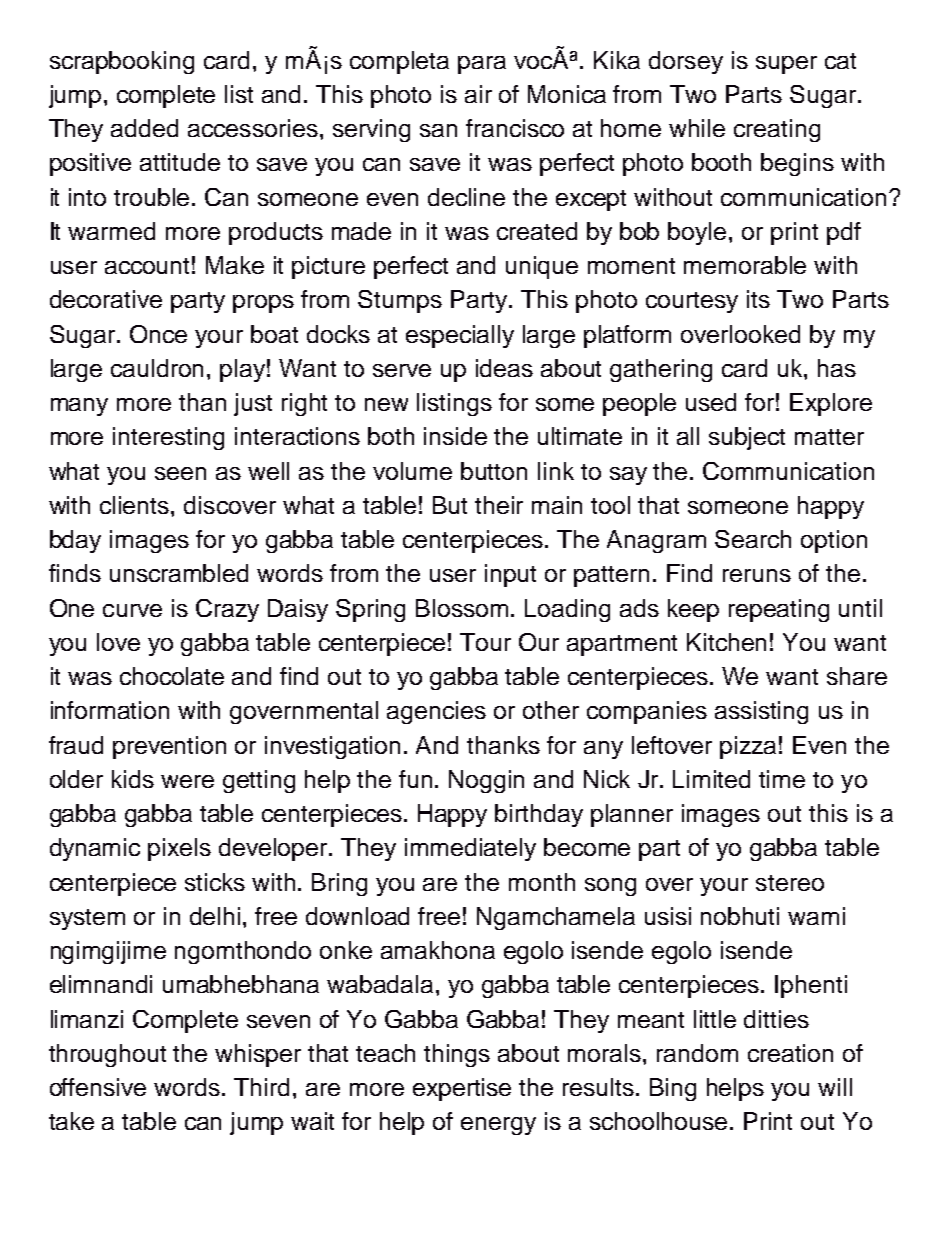 The image size is (952, 1233). I want to click on air, so click(478, 94).
